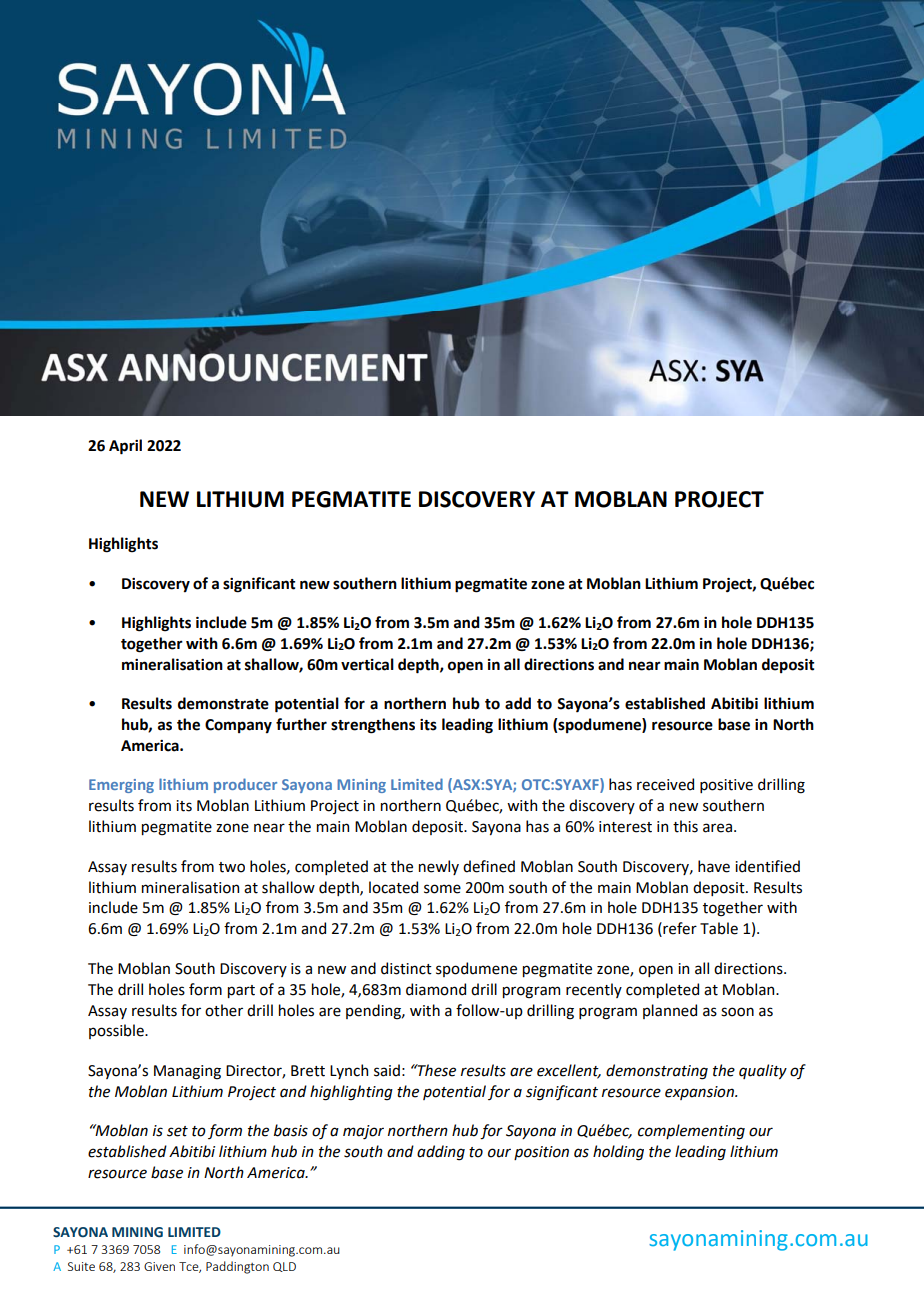 This image has height=1308, width=924. I want to click on vertical, so click(367, 664).
